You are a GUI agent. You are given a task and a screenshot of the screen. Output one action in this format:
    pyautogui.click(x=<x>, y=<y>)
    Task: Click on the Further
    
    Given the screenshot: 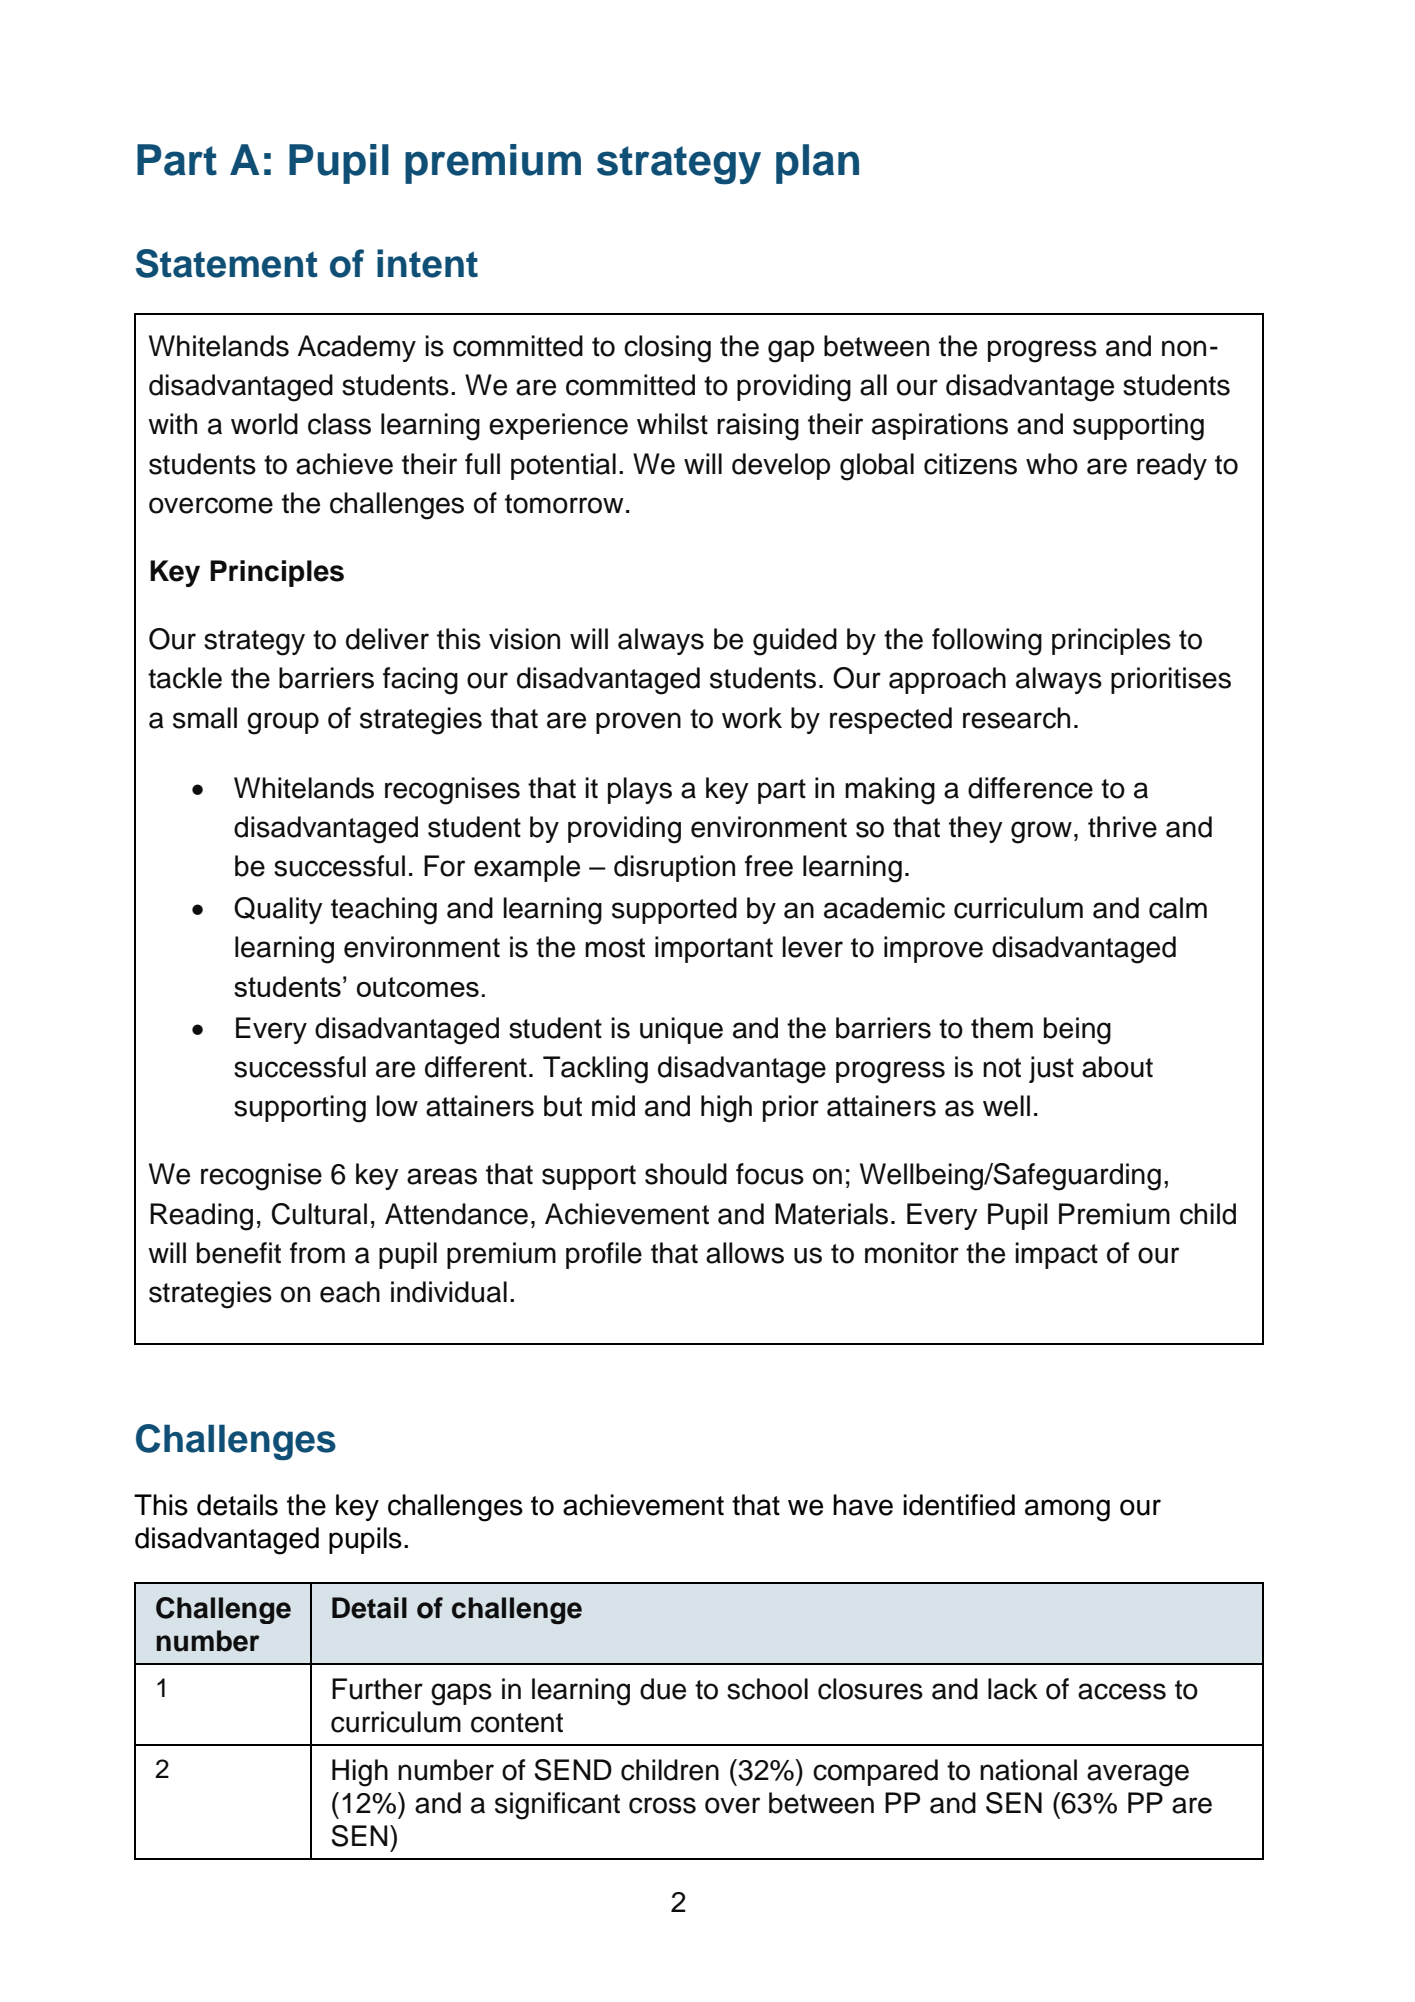 What is the action you would take?
    pyautogui.click(x=377, y=1689)
